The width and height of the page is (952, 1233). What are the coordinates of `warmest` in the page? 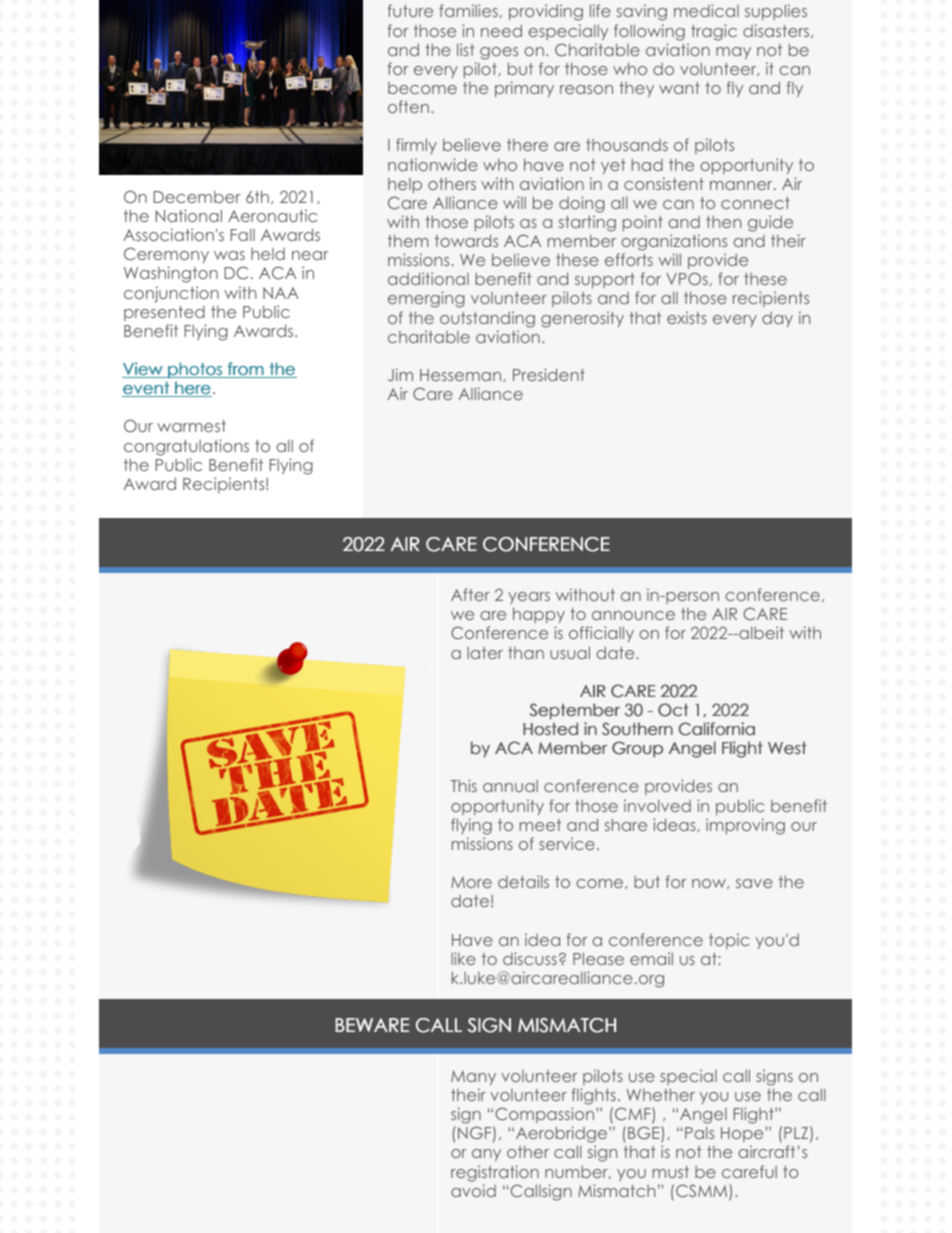 It's located at (191, 426).
